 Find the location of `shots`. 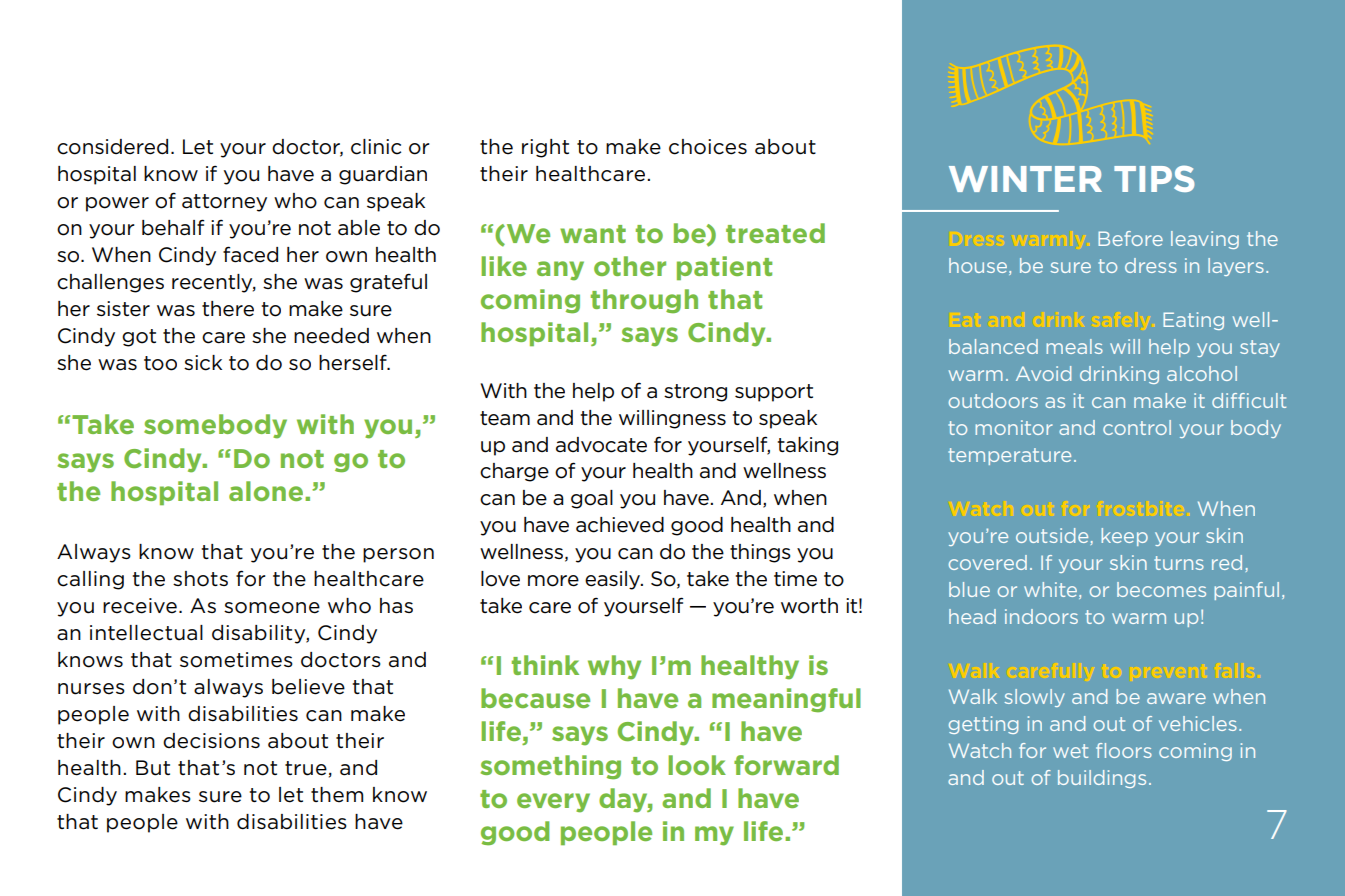

shots is located at coordinates (200, 579).
